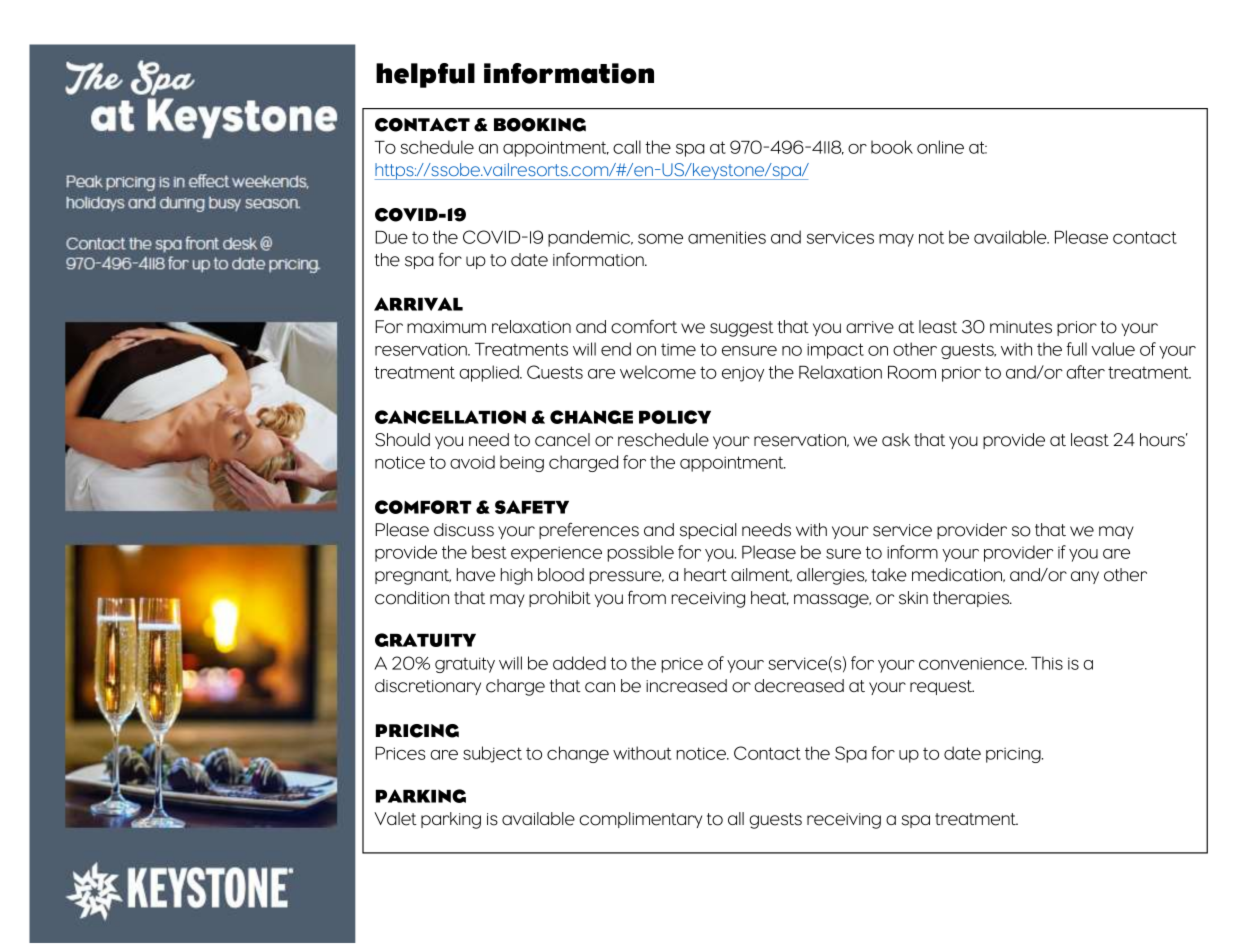 The width and height of the page is (1233, 952). Describe the element at coordinates (425, 75) in the page. I see `helpful` at that location.
